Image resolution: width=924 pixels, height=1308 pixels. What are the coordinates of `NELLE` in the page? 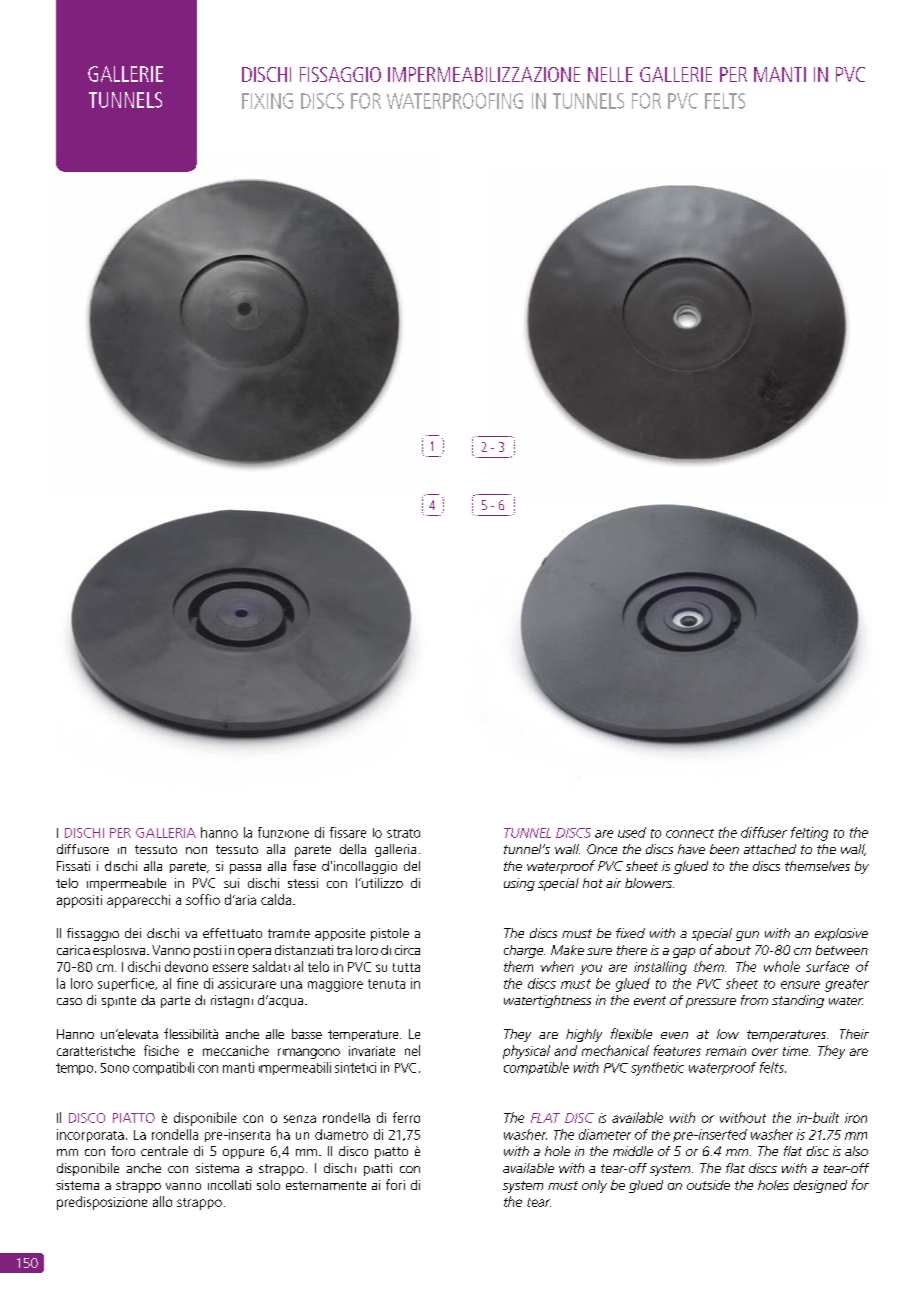 It's located at (610, 74).
